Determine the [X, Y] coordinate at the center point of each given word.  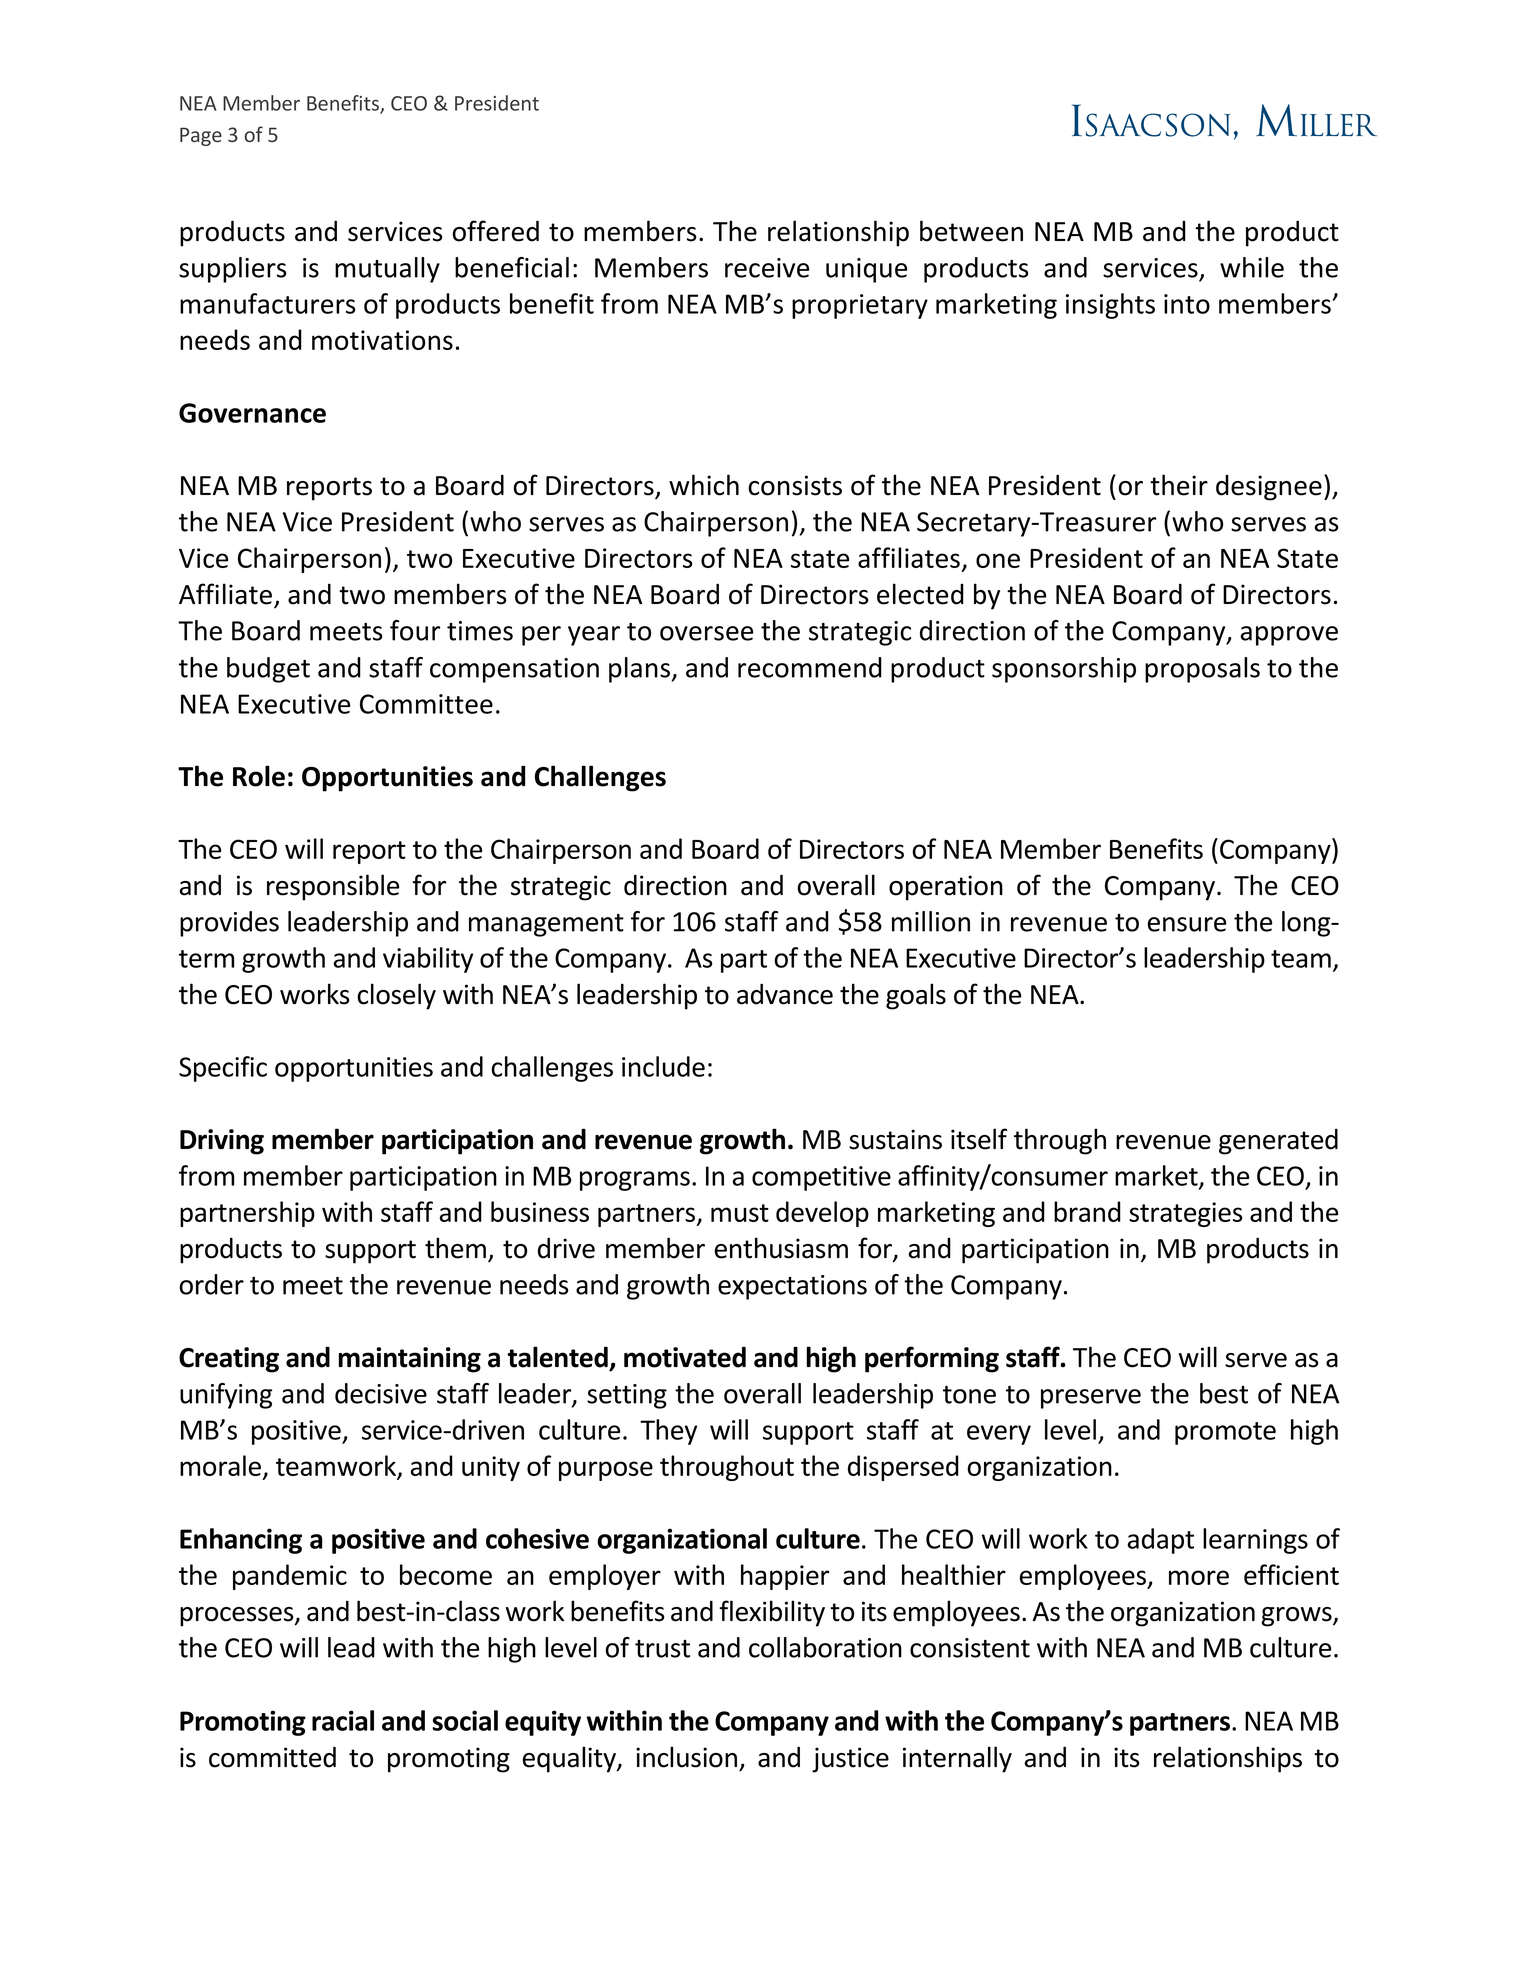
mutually [387, 270]
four [415, 630]
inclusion [686, 1757]
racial [343, 1720]
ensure [1187, 924]
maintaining [409, 1360]
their [1179, 485]
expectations [792, 1287]
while [1252, 267]
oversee [706, 633]
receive [767, 268]
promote [1225, 1433]
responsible [333, 887]
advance [785, 994]
